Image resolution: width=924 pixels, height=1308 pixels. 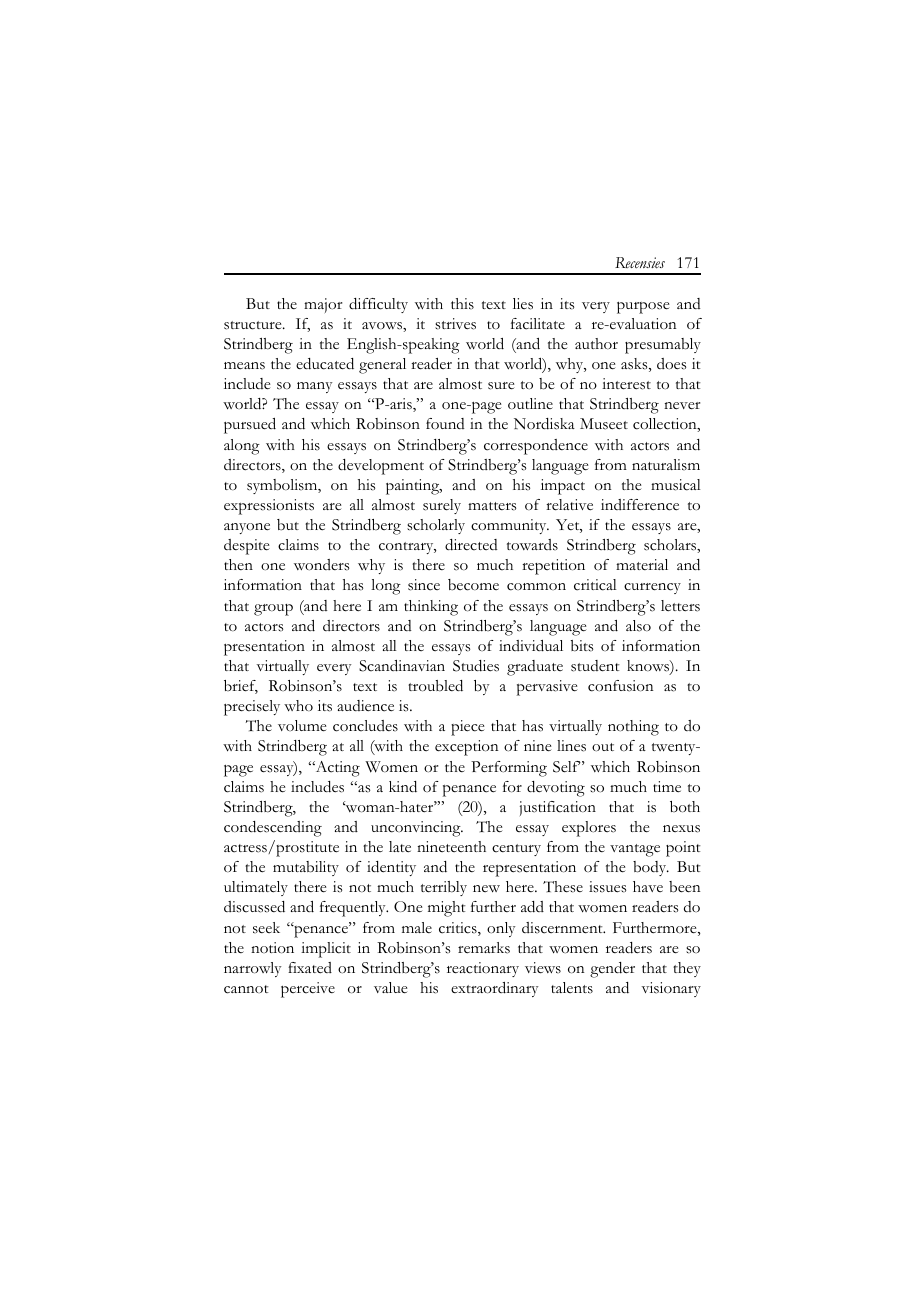 What do you see at coordinates (321, 565) in the screenshot?
I see `wonders` at bounding box center [321, 565].
